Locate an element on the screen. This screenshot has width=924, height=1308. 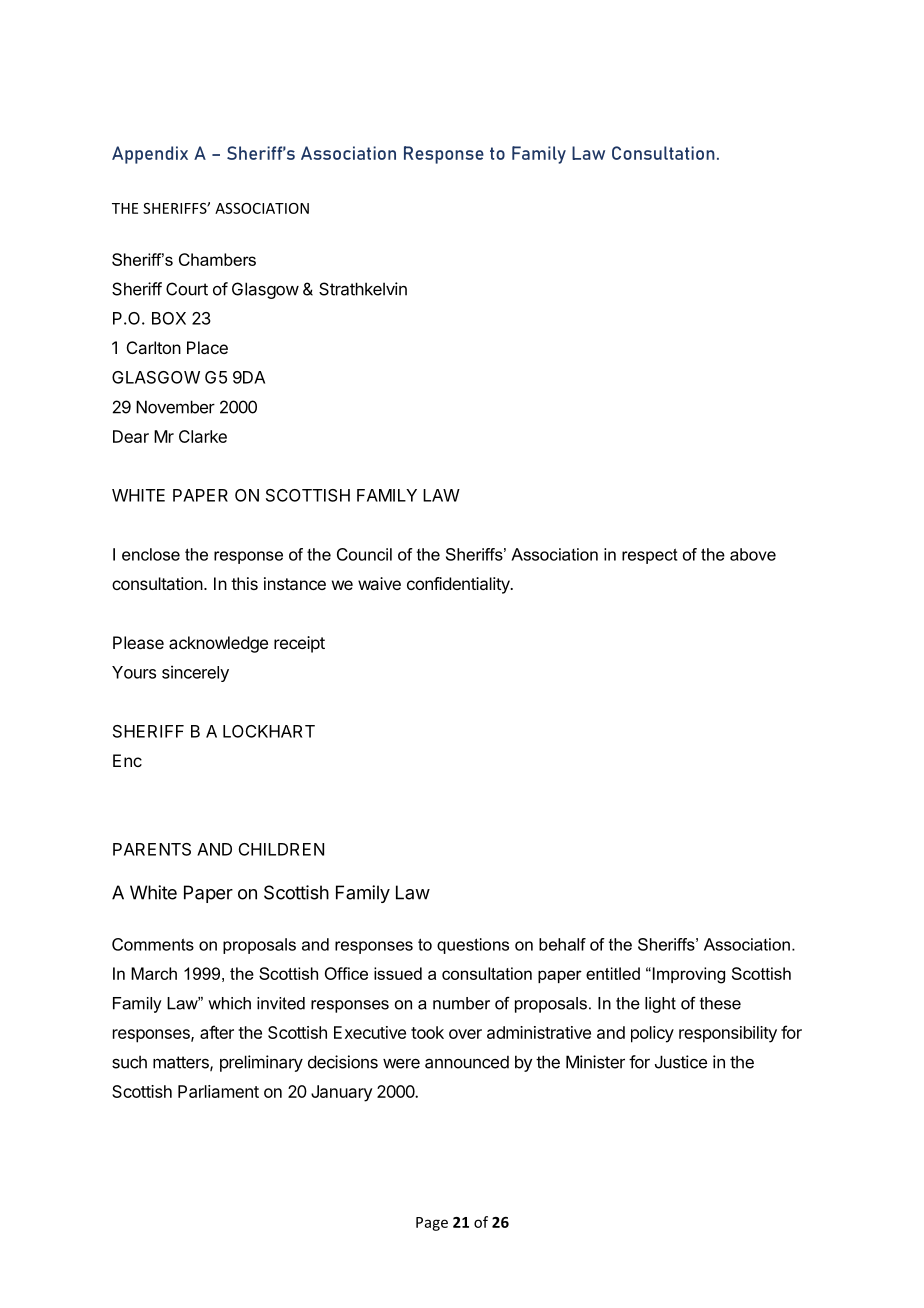
Parliament is located at coordinates (218, 1091).
